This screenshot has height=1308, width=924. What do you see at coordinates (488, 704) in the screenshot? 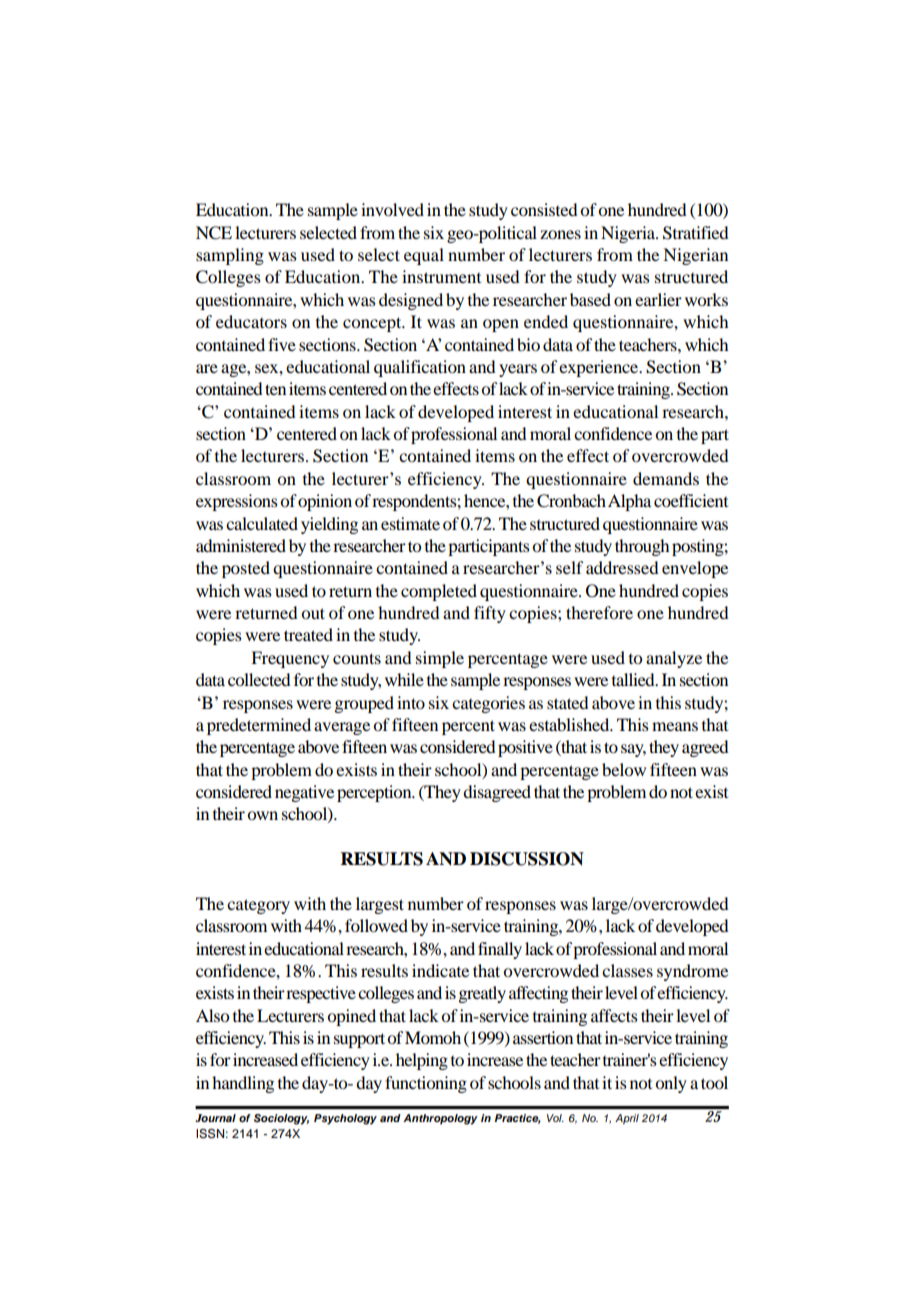
I see `categories` at bounding box center [488, 704].
